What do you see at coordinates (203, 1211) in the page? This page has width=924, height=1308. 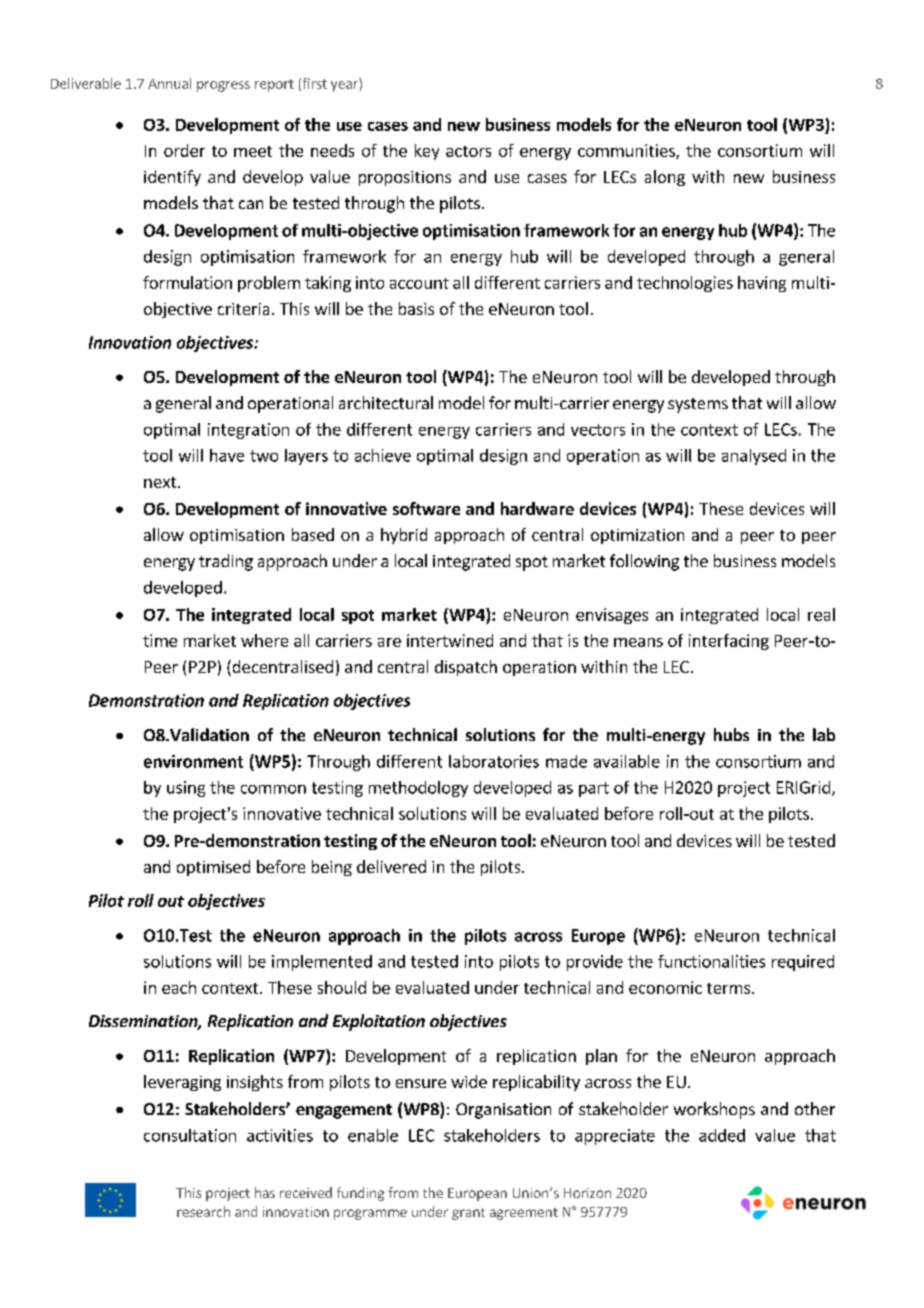 I see `research` at bounding box center [203, 1211].
